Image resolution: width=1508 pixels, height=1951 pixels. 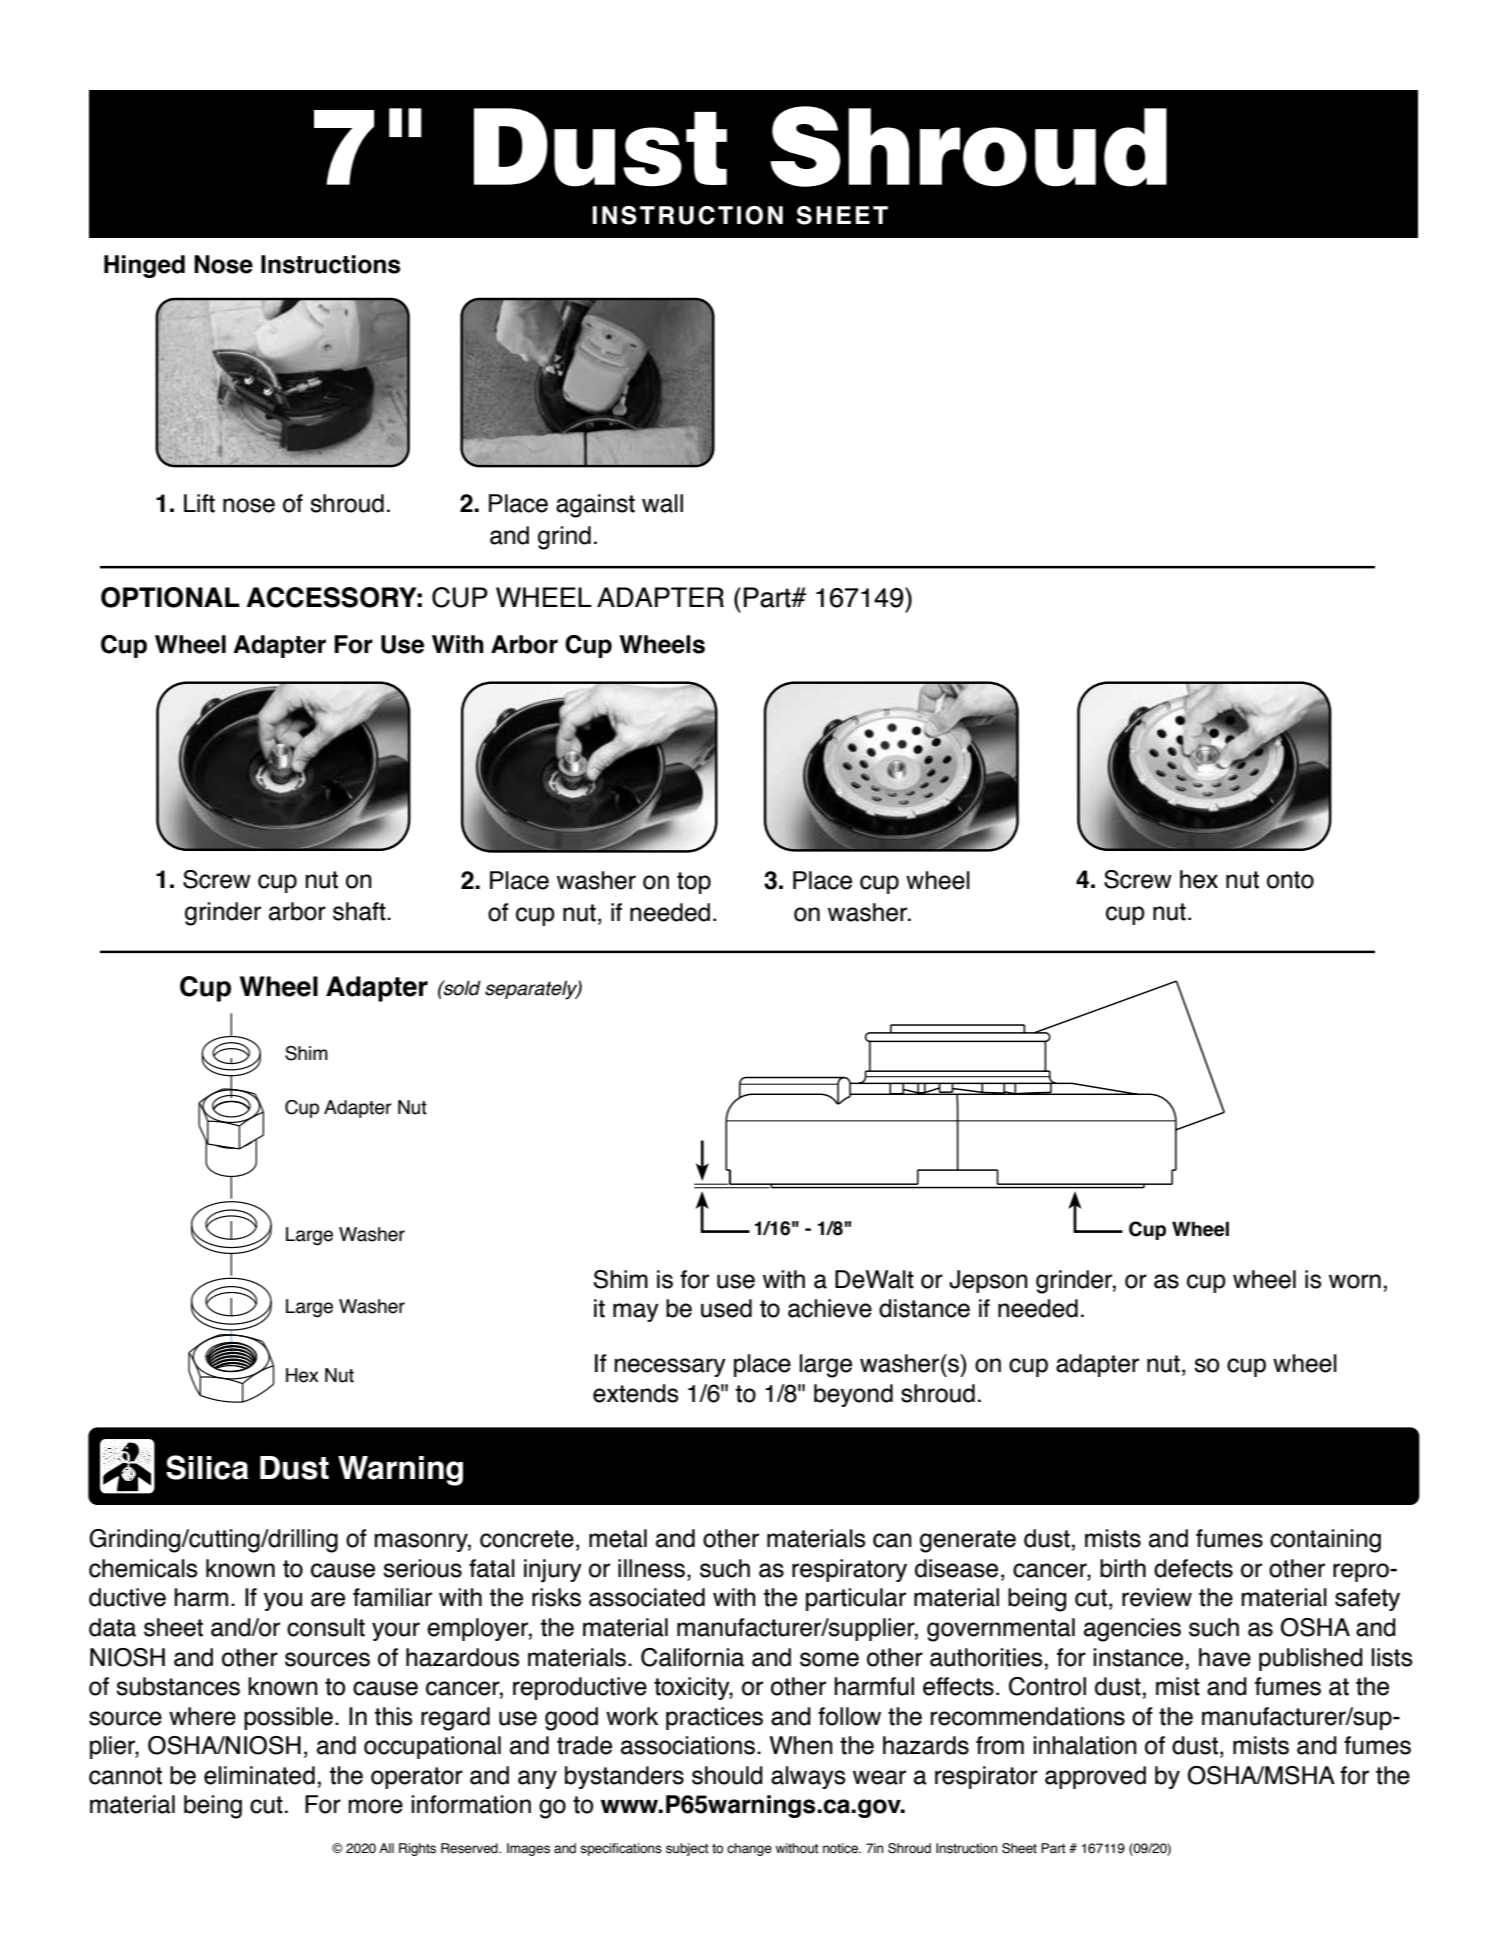 What do you see at coordinates (144, 266) in the page?
I see `Hinged` at bounding box center [144, 266].
